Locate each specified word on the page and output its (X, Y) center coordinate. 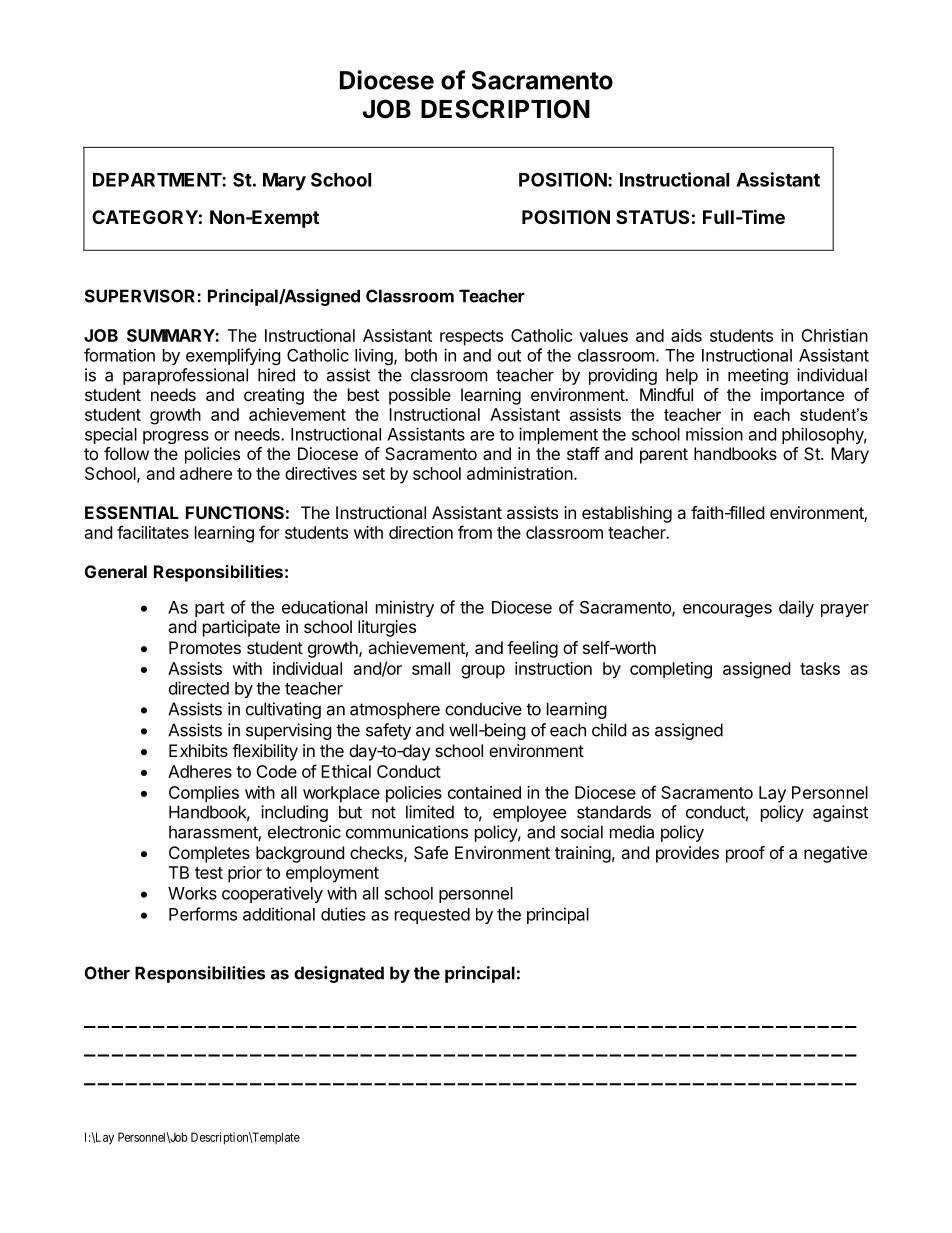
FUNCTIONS (235, 512)
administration (520, 473)
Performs (203, 914)
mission (714, 434)
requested (432, 916)
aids (686, 335)
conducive (483, 709)
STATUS (652, 217)
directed (199, 688)
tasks (820, 668)
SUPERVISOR (141, 296)
